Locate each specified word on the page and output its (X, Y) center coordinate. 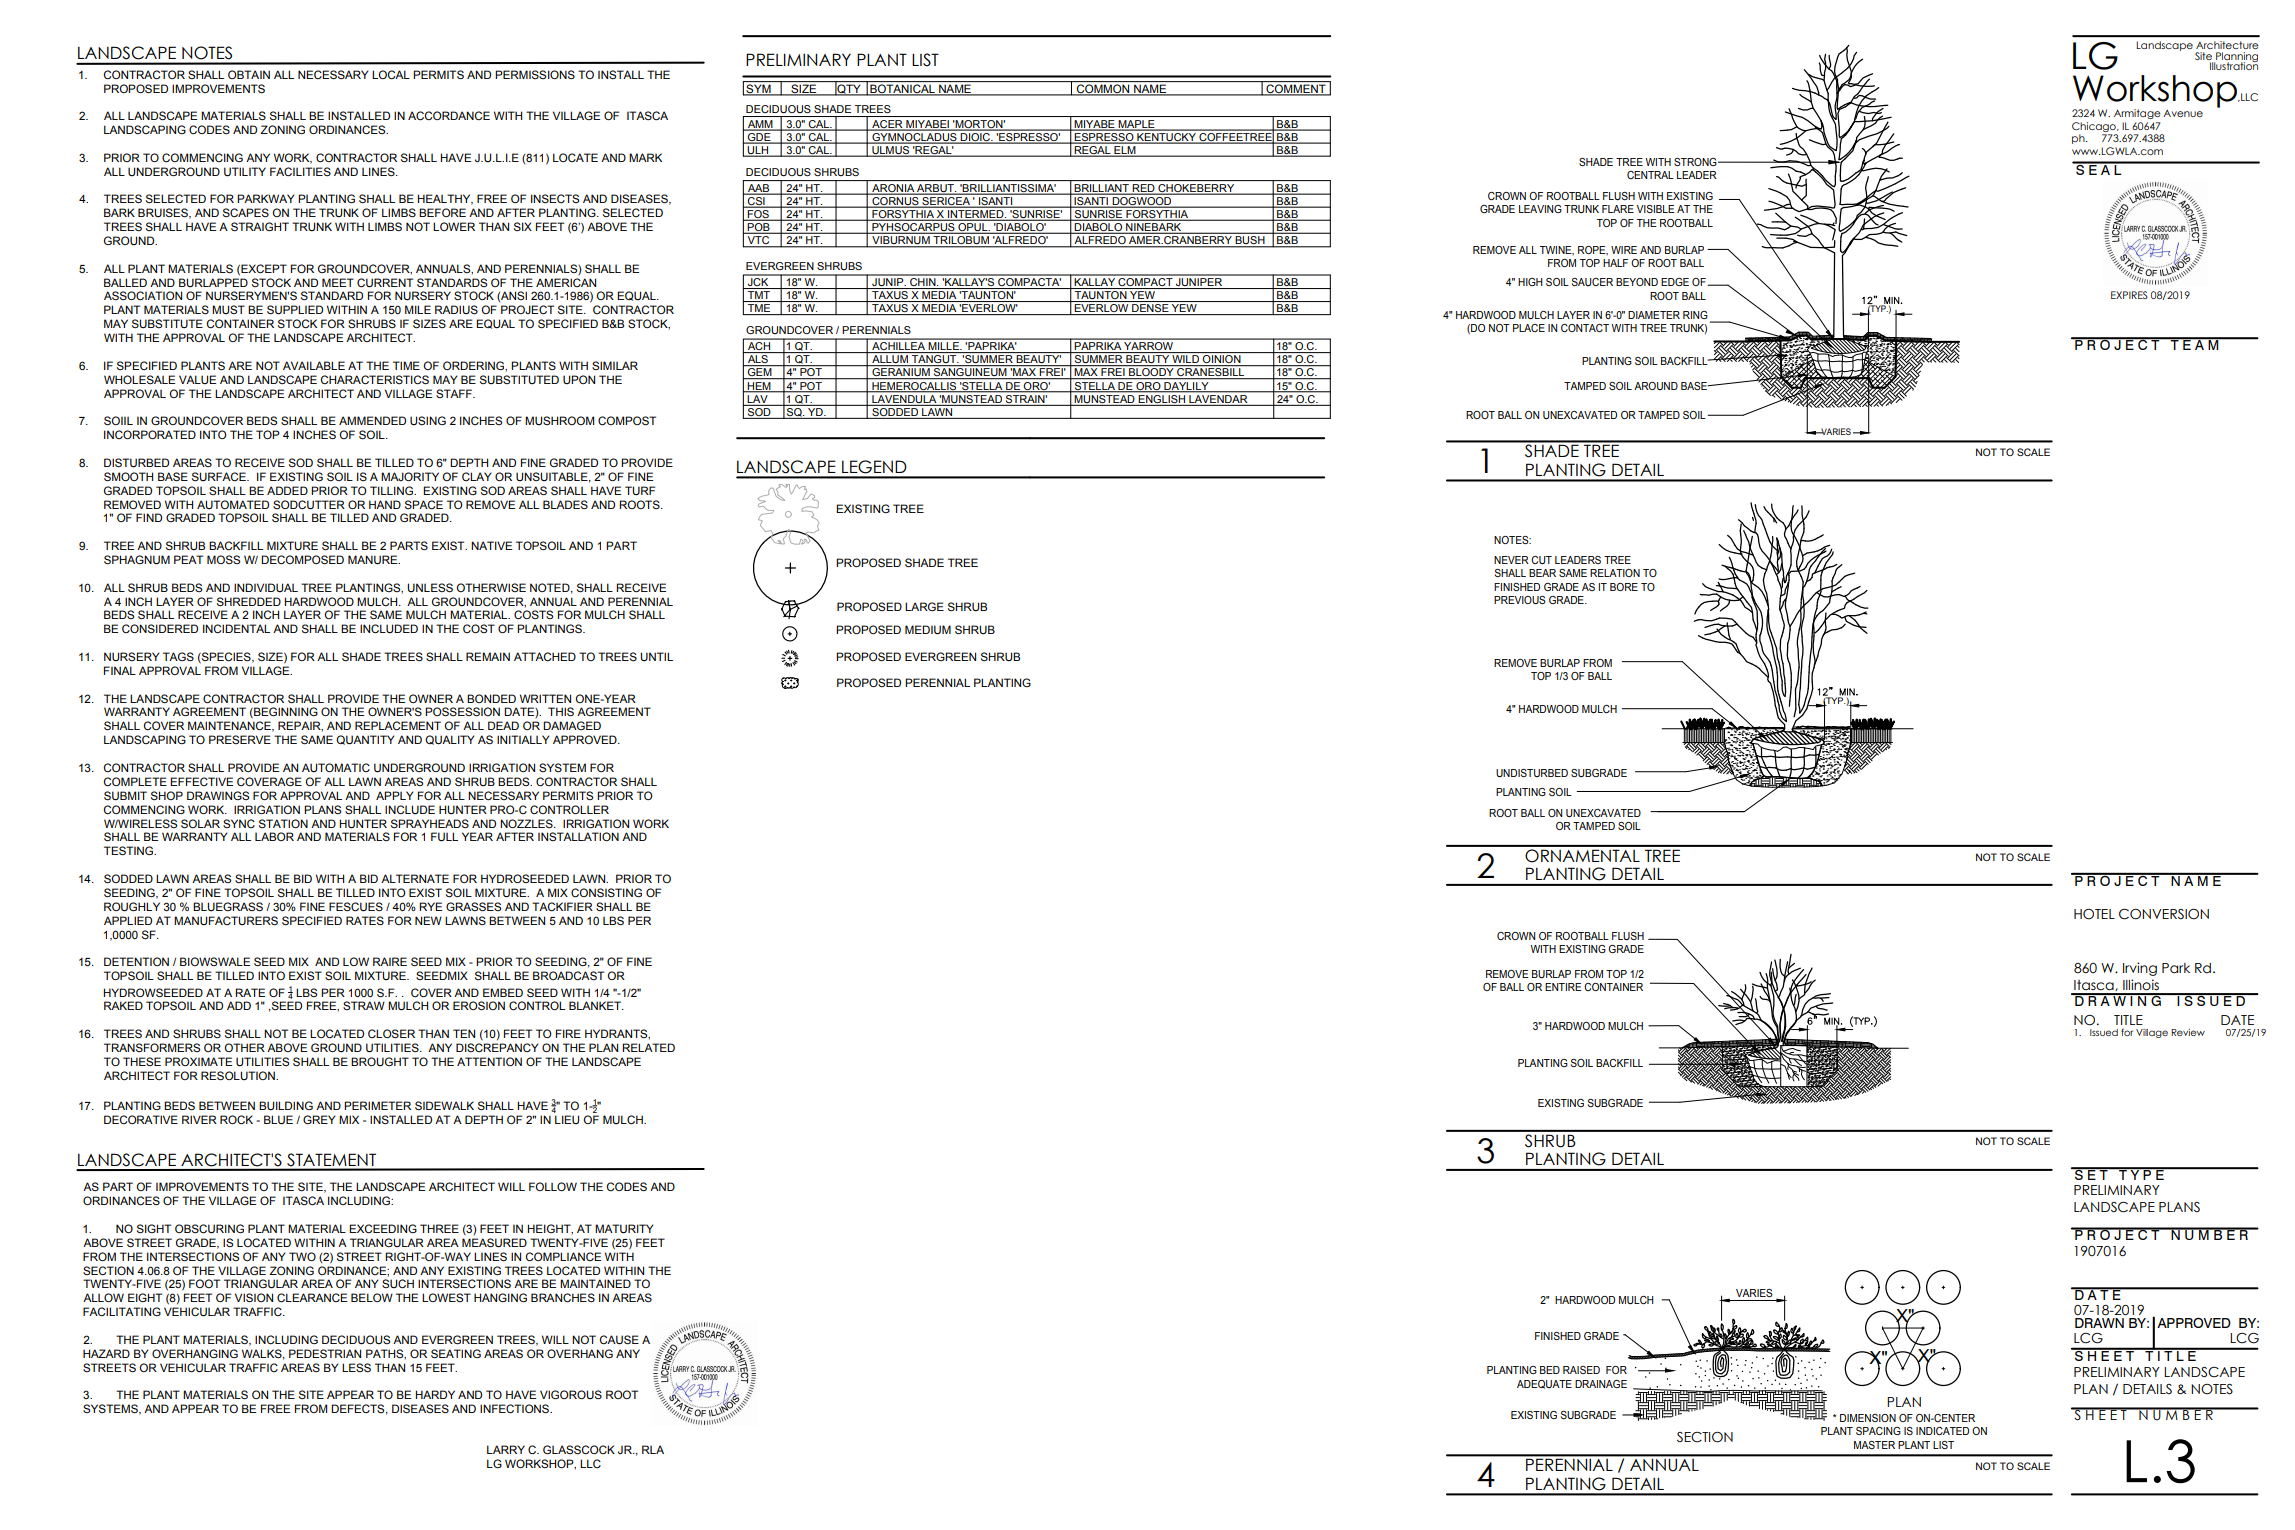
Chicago (2095, 127)
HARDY (435, 1394)
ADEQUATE (1544, 1384)
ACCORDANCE (449, 116)
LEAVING (1540, 209)
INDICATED (1942, 1431)
